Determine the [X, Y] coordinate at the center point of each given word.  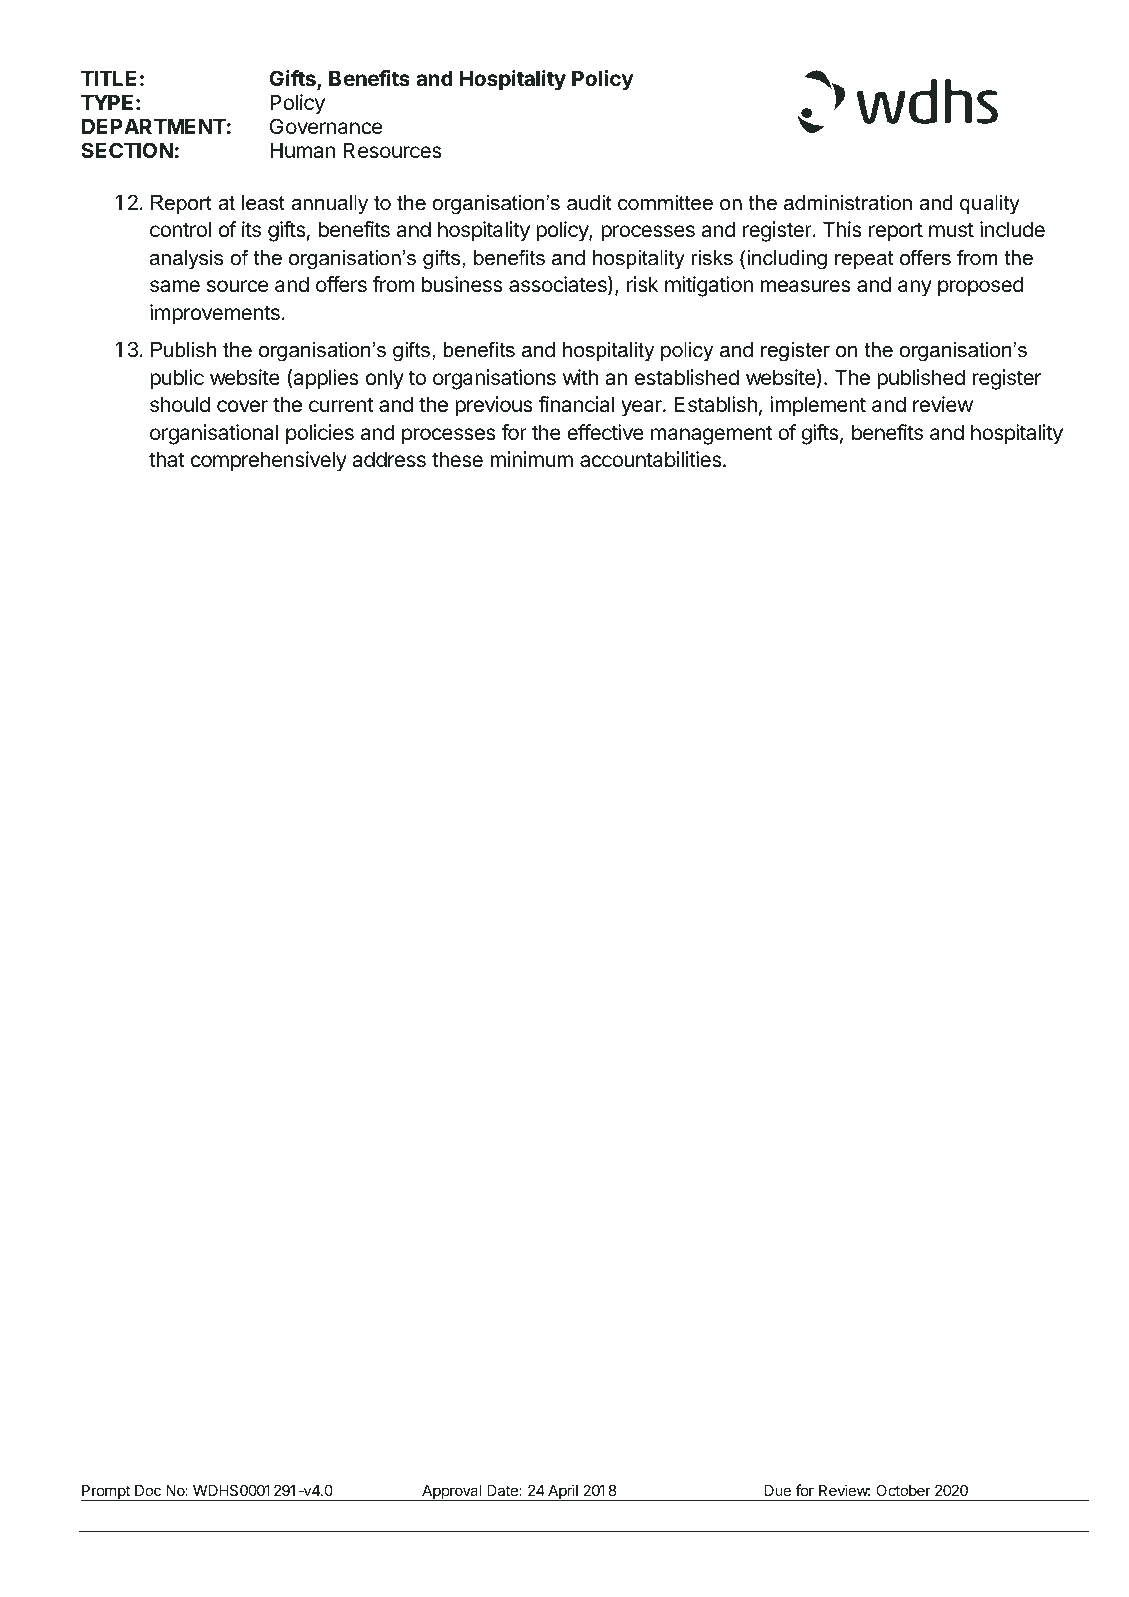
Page [526, 1514]
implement [818, 406]
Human [303, 150]
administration [848, 203]
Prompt [106, 1493]
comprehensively [269, 461]
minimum [531, 459]
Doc [148, 1490]
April [563, 1492]
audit [589, 203]
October [903, 1490]
